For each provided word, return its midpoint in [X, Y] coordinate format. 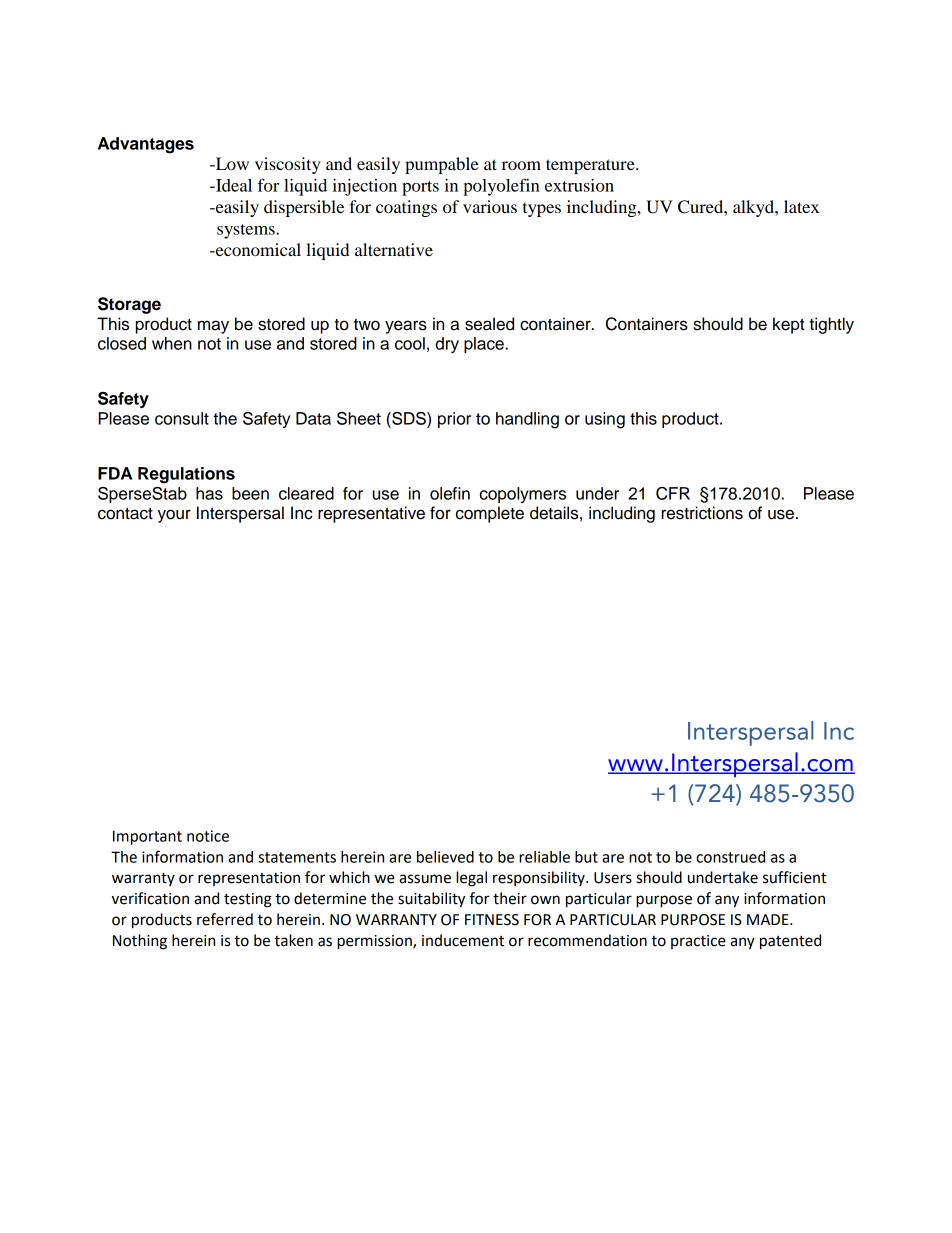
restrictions [702, 513]
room [521, 165]
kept [789, 325]
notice [208, 836]
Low [231, 163]
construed [730, 857]
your [174, 516]
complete [490, 514]
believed [445, 857]
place [484, 345]
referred [225, 919]
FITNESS [492, 920]
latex [801, 206]
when [172, 343]
